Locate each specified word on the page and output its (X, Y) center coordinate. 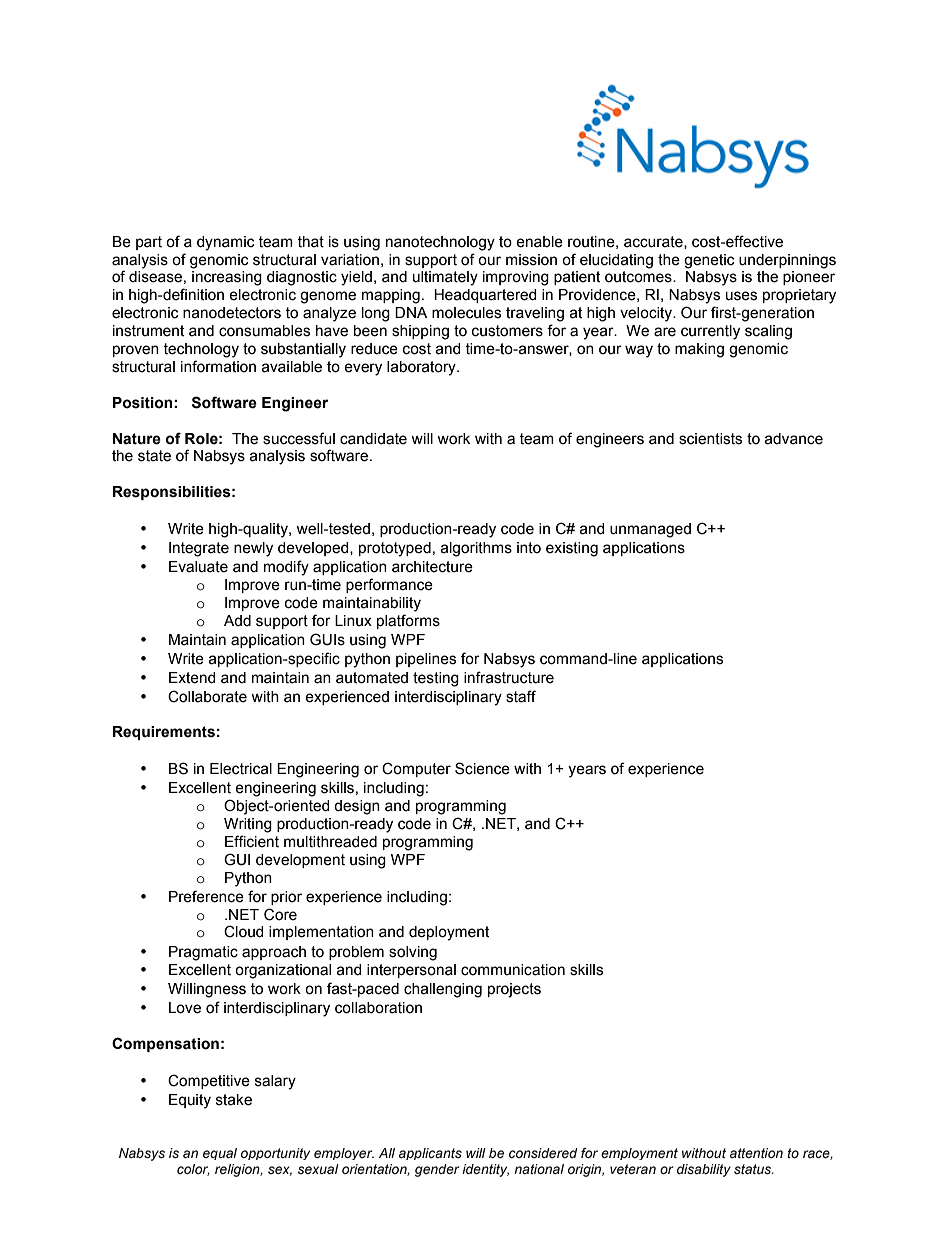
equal (220, 1154)
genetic (709, 261)
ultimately (445, 278)
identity (485, 1170)
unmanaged (650, 530)
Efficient (252, 841)
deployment (449, 933)
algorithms (476, 549)
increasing (227, 278)
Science (482, 768)
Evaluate (198, 567)
